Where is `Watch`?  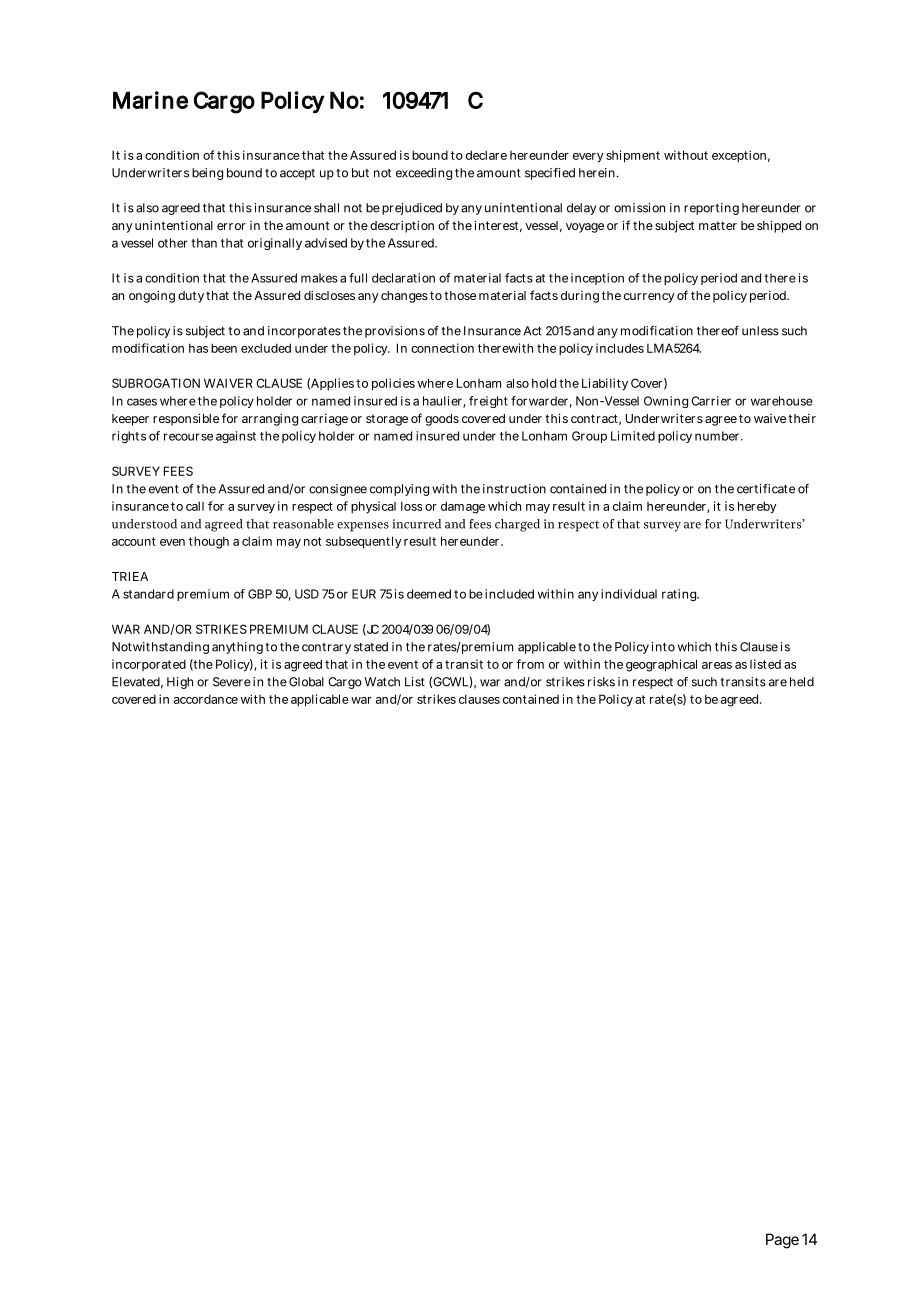
Watch is located at coordinates (382, 682).
